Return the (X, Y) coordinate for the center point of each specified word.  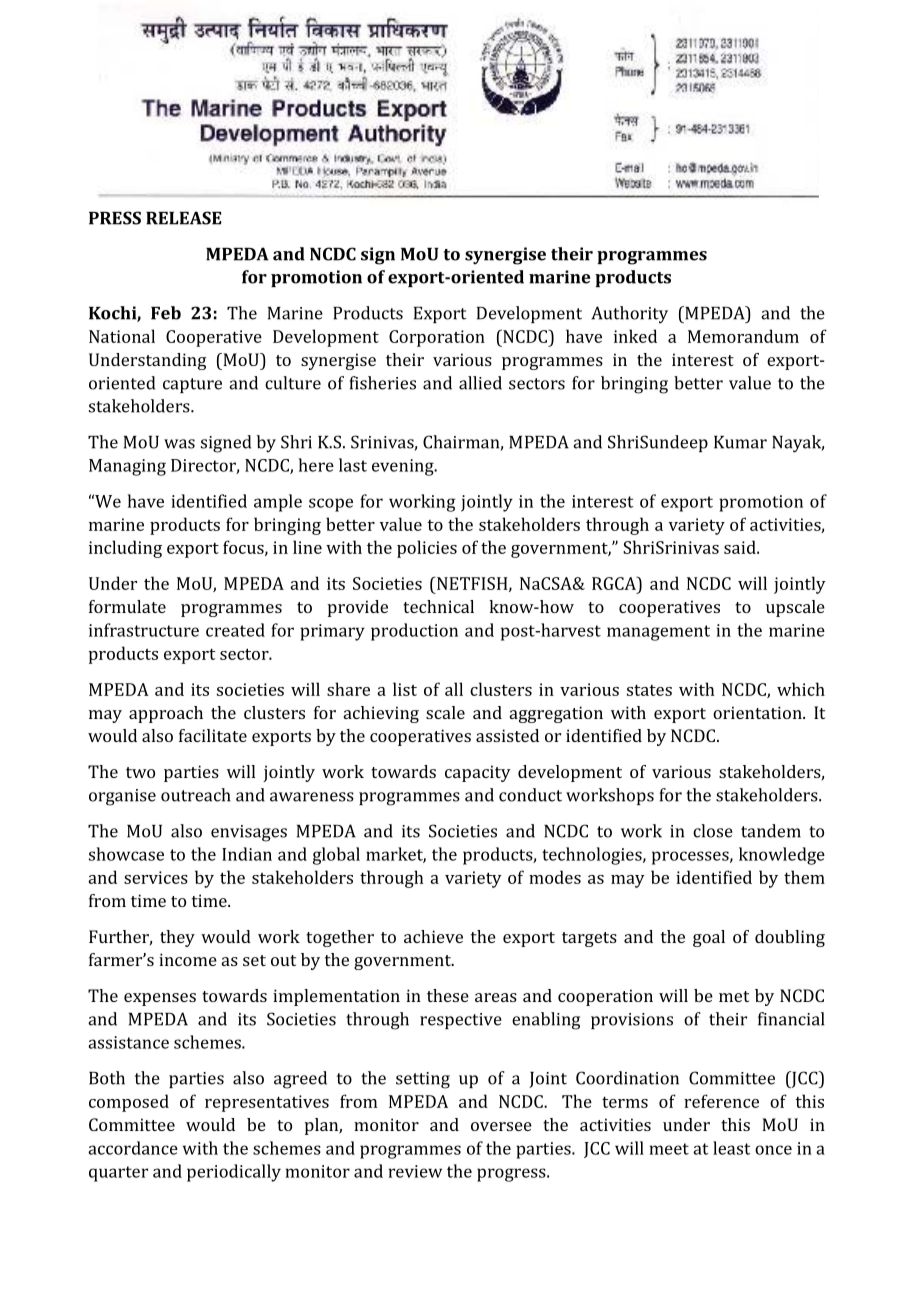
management (658, 633)
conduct (530, 795)
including (125, 549)
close (713, 831)
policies (427, 549)
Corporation (437, 338)
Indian (247, 854)
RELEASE (184, 218)
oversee (501, 1126)
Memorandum (743, 336)
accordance (133, 1148)
